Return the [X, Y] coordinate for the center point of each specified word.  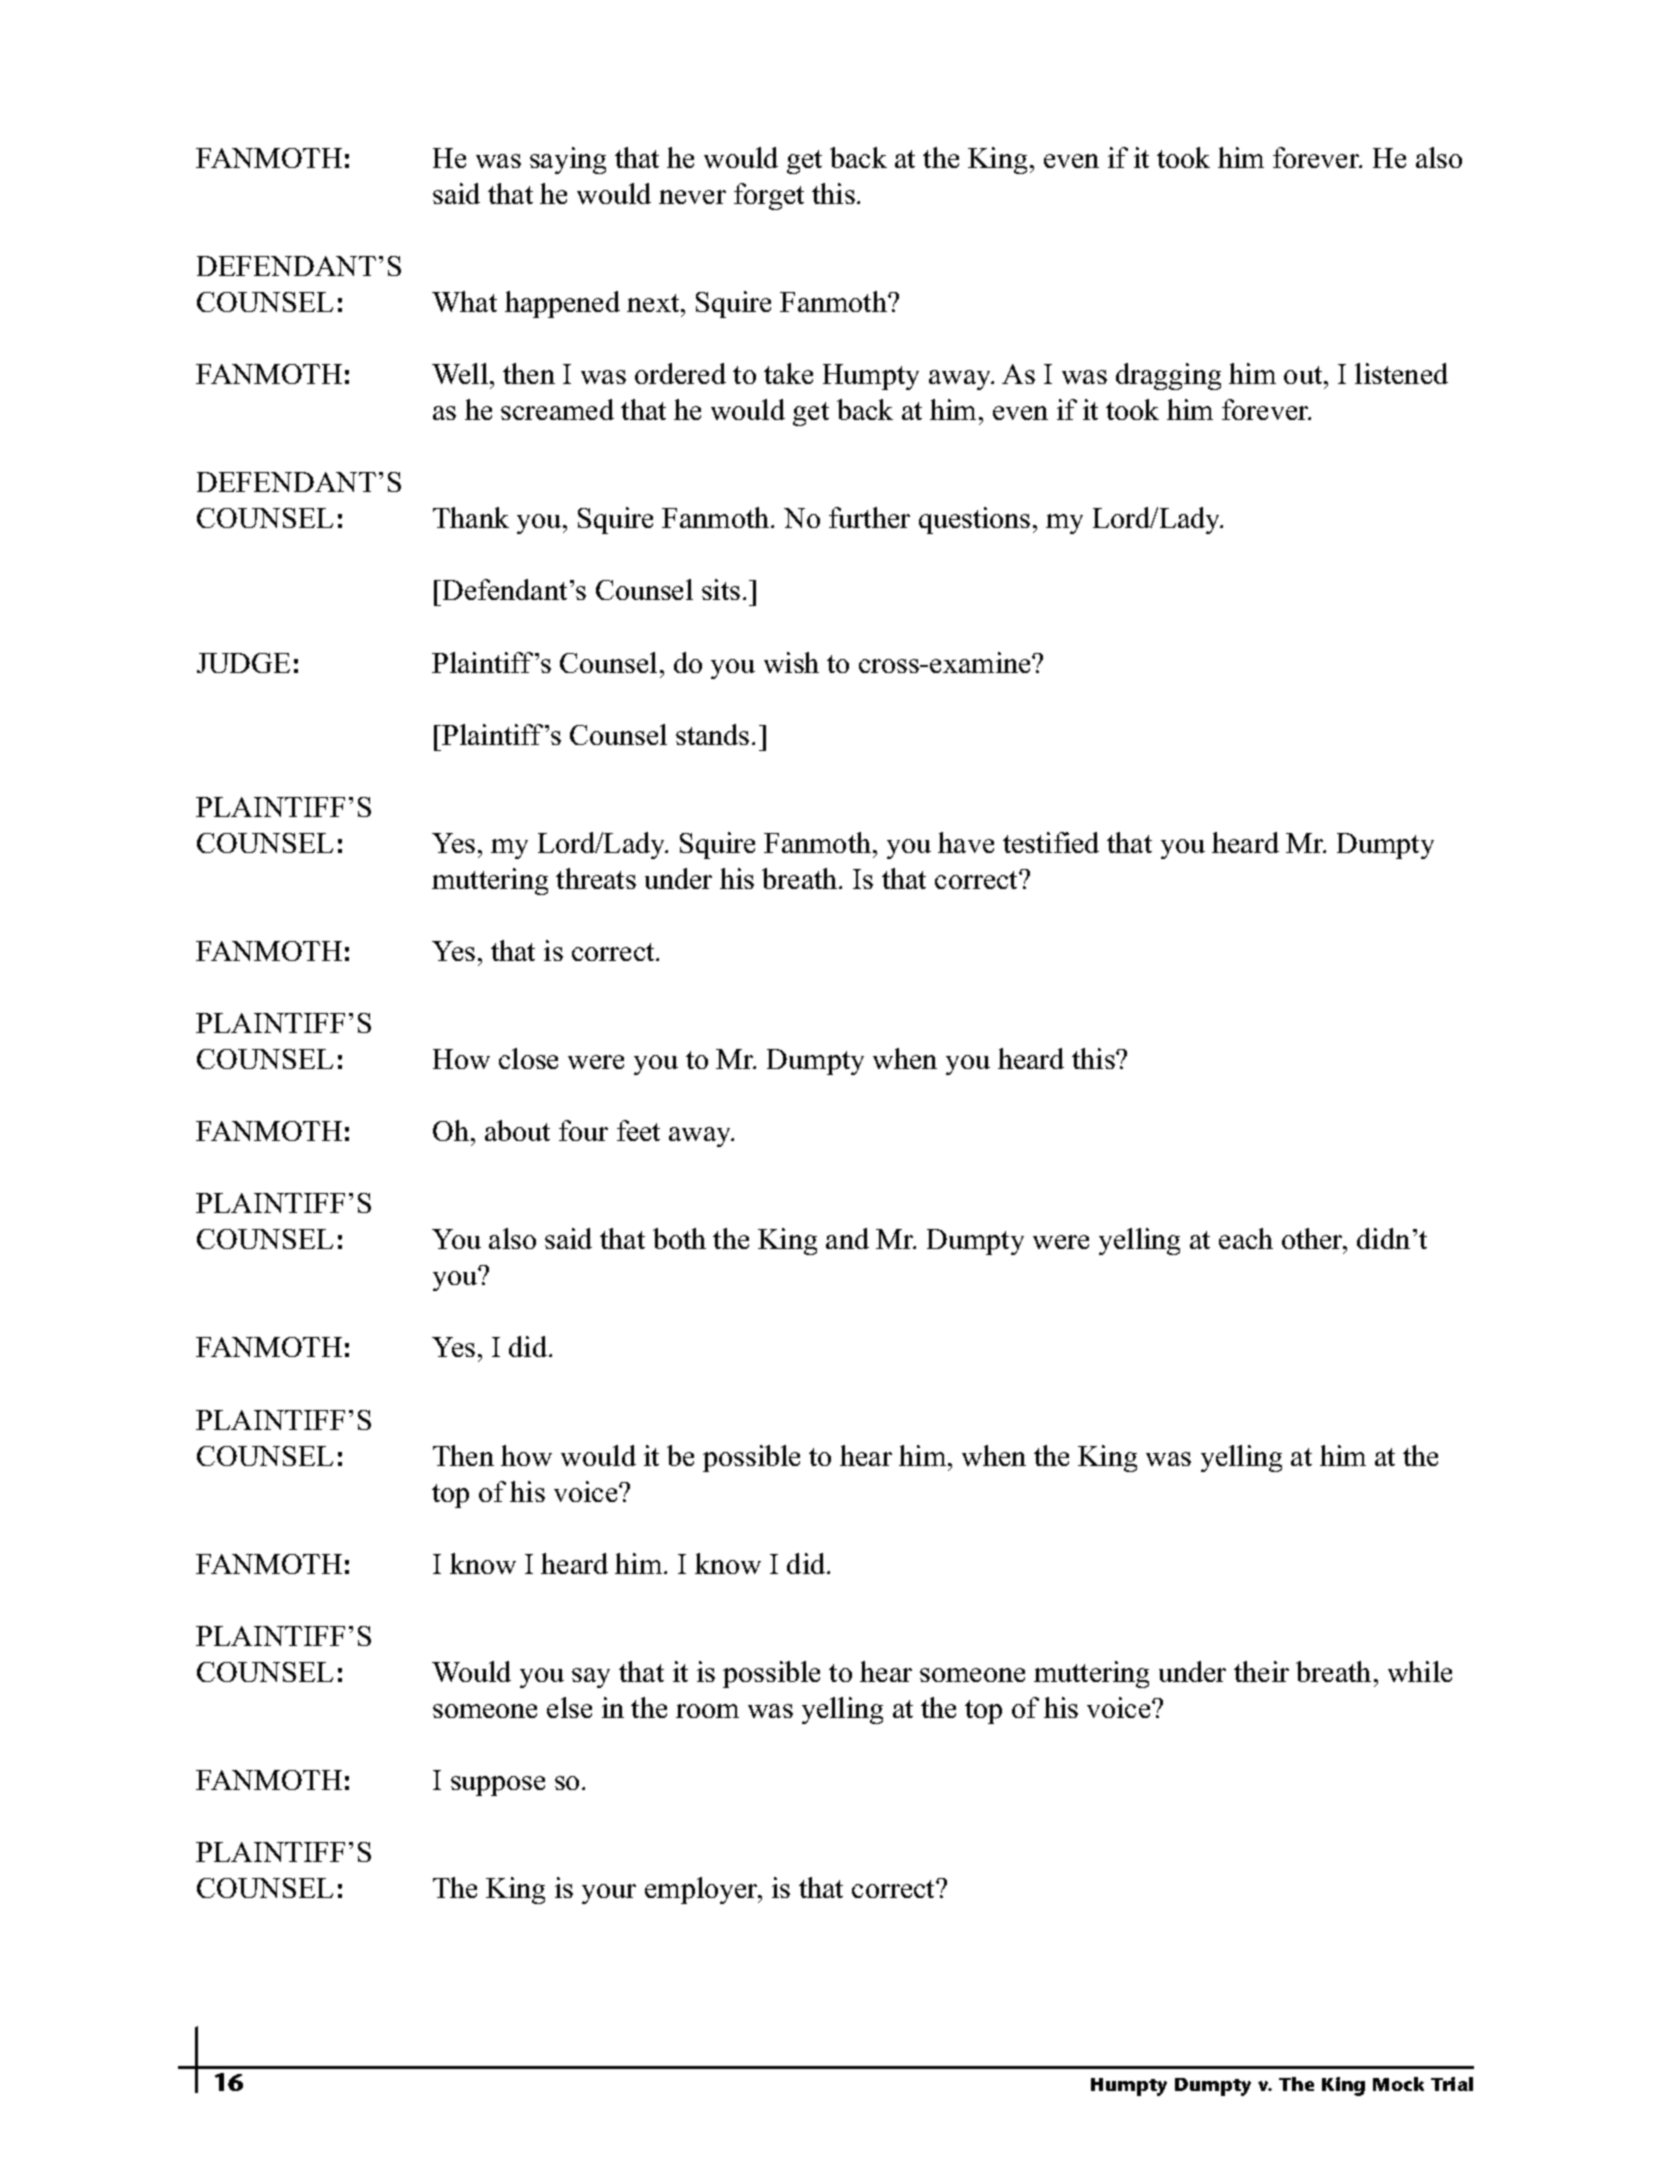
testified [1051, 842]
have [966, 842]
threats [596, 878]
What [464, 301]
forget [769, 196]
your [609, 1894]
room [707, 1711]
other [1314, 1240]
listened [1401, 373]
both [679, 1238]
